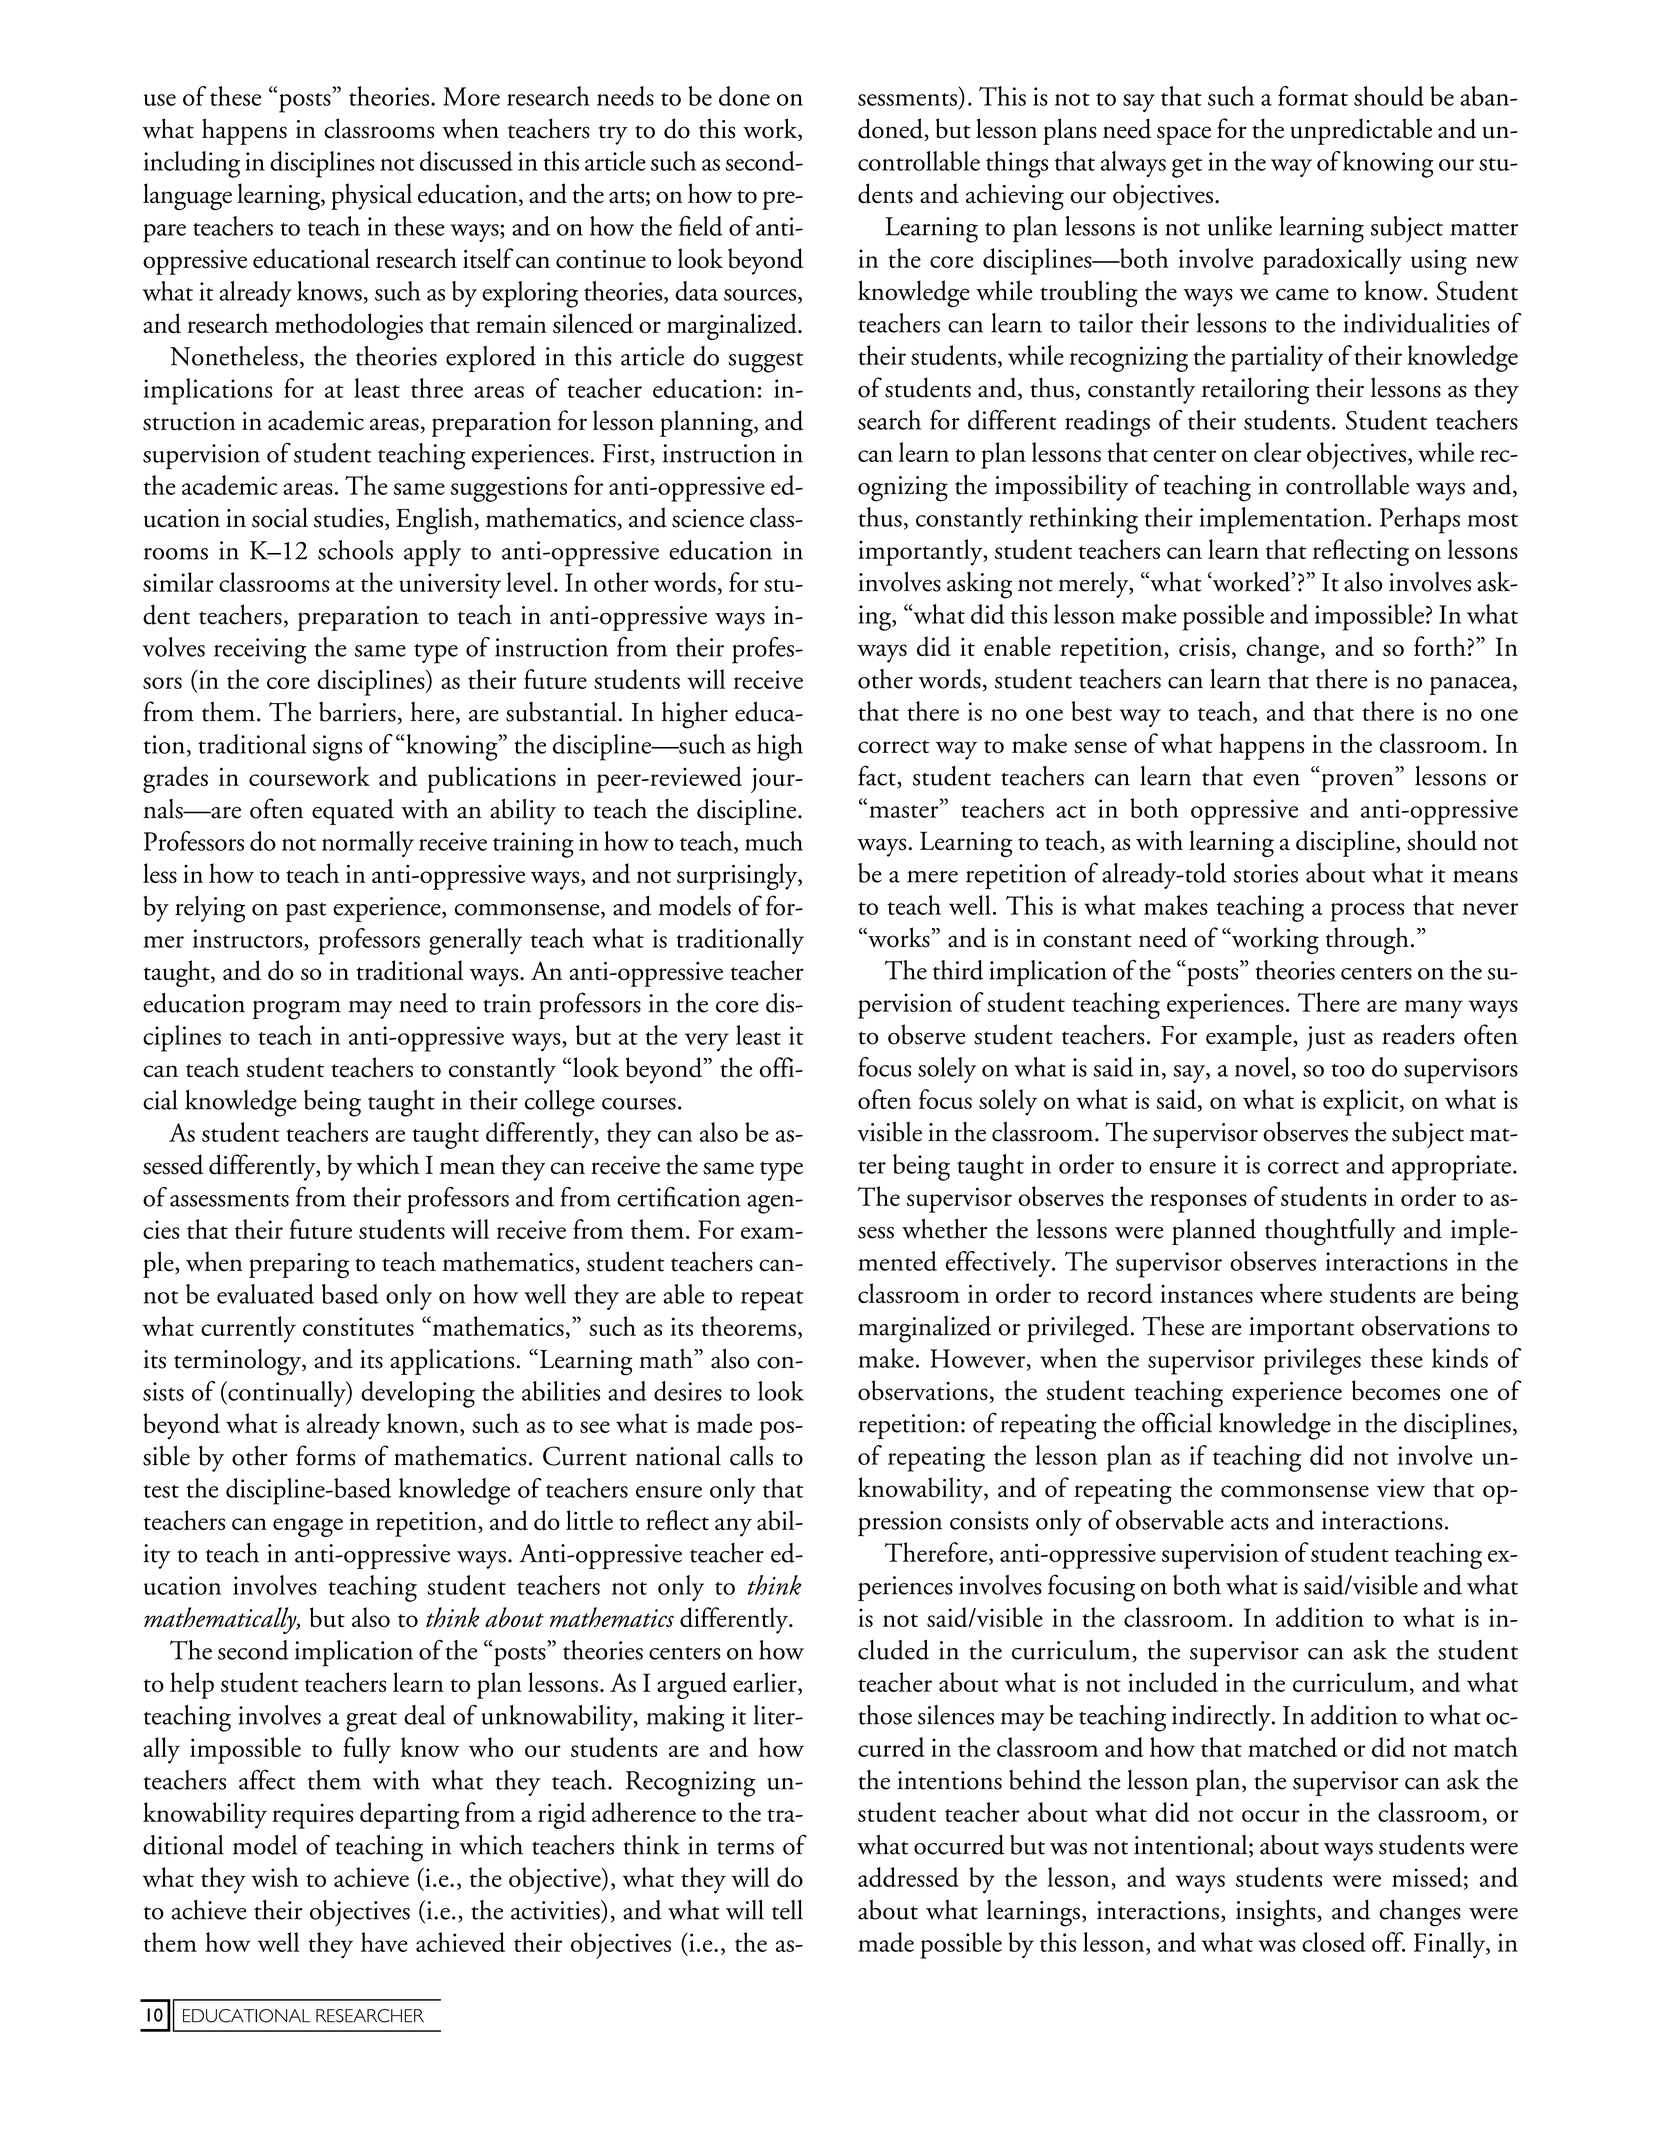  What do you see at coordinates (707, 1042) in the screenshot?
I see `very` at bounding box center [707, 1042].
